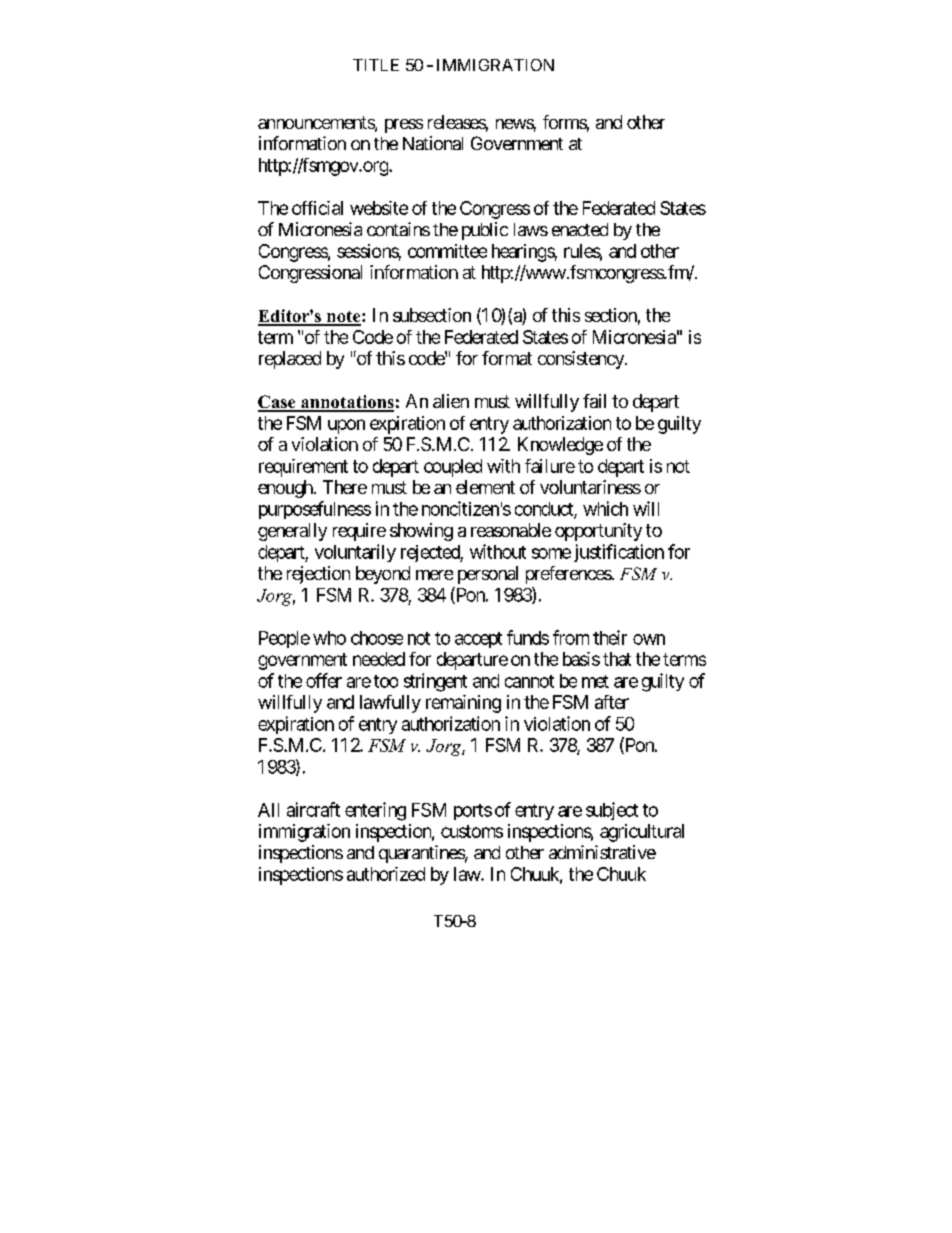  Describe the element at coordinates (376, 65) in the screenshot. I see `TITLE` at that location.
